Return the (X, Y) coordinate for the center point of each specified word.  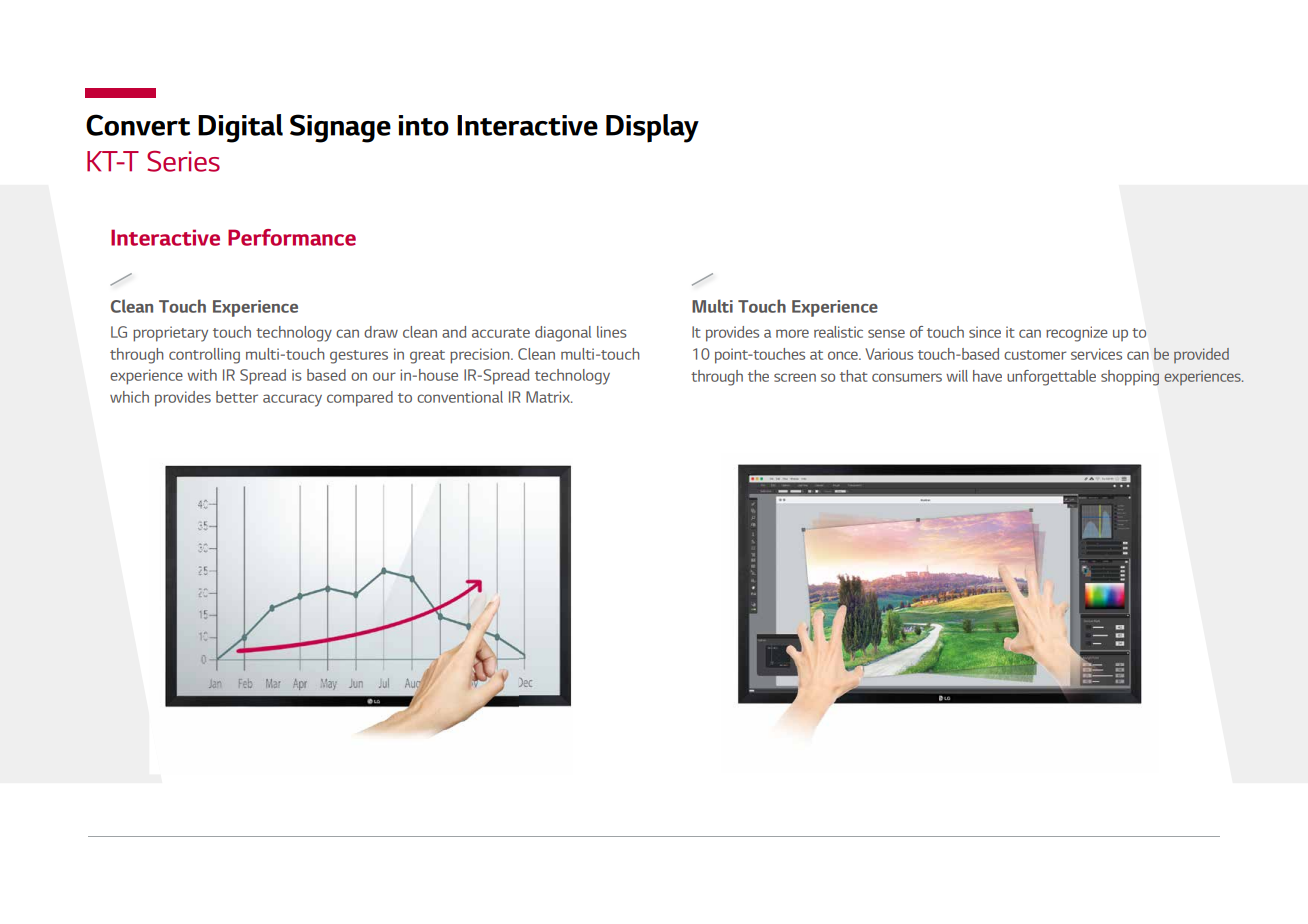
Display (652, 128)
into (424, 125)
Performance (292, 237)
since (985, 332)
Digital (240, 128)
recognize (1077, 334)
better (237, 397)
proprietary (170, 334)
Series (183, 161)
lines (612, 332)
